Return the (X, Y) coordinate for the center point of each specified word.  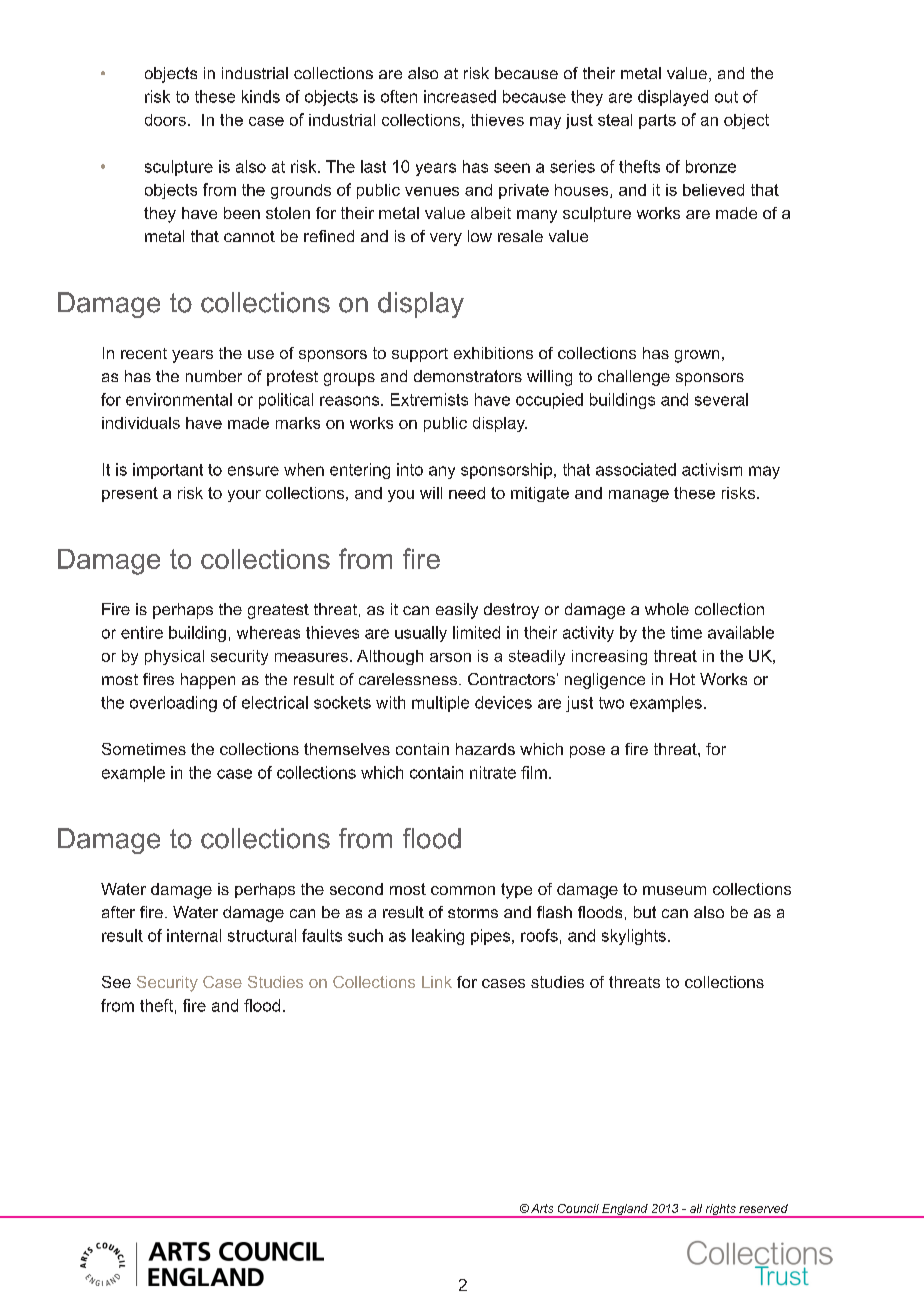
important (168, 471)
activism (712, 469)
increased (460, 96)
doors (165, 120)
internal (194, 935)
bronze (711, 166)
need (467, 493)
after (118, 912)
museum (674, 890)
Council (578, 1208)
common (463, 890)
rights (721, 1211)
